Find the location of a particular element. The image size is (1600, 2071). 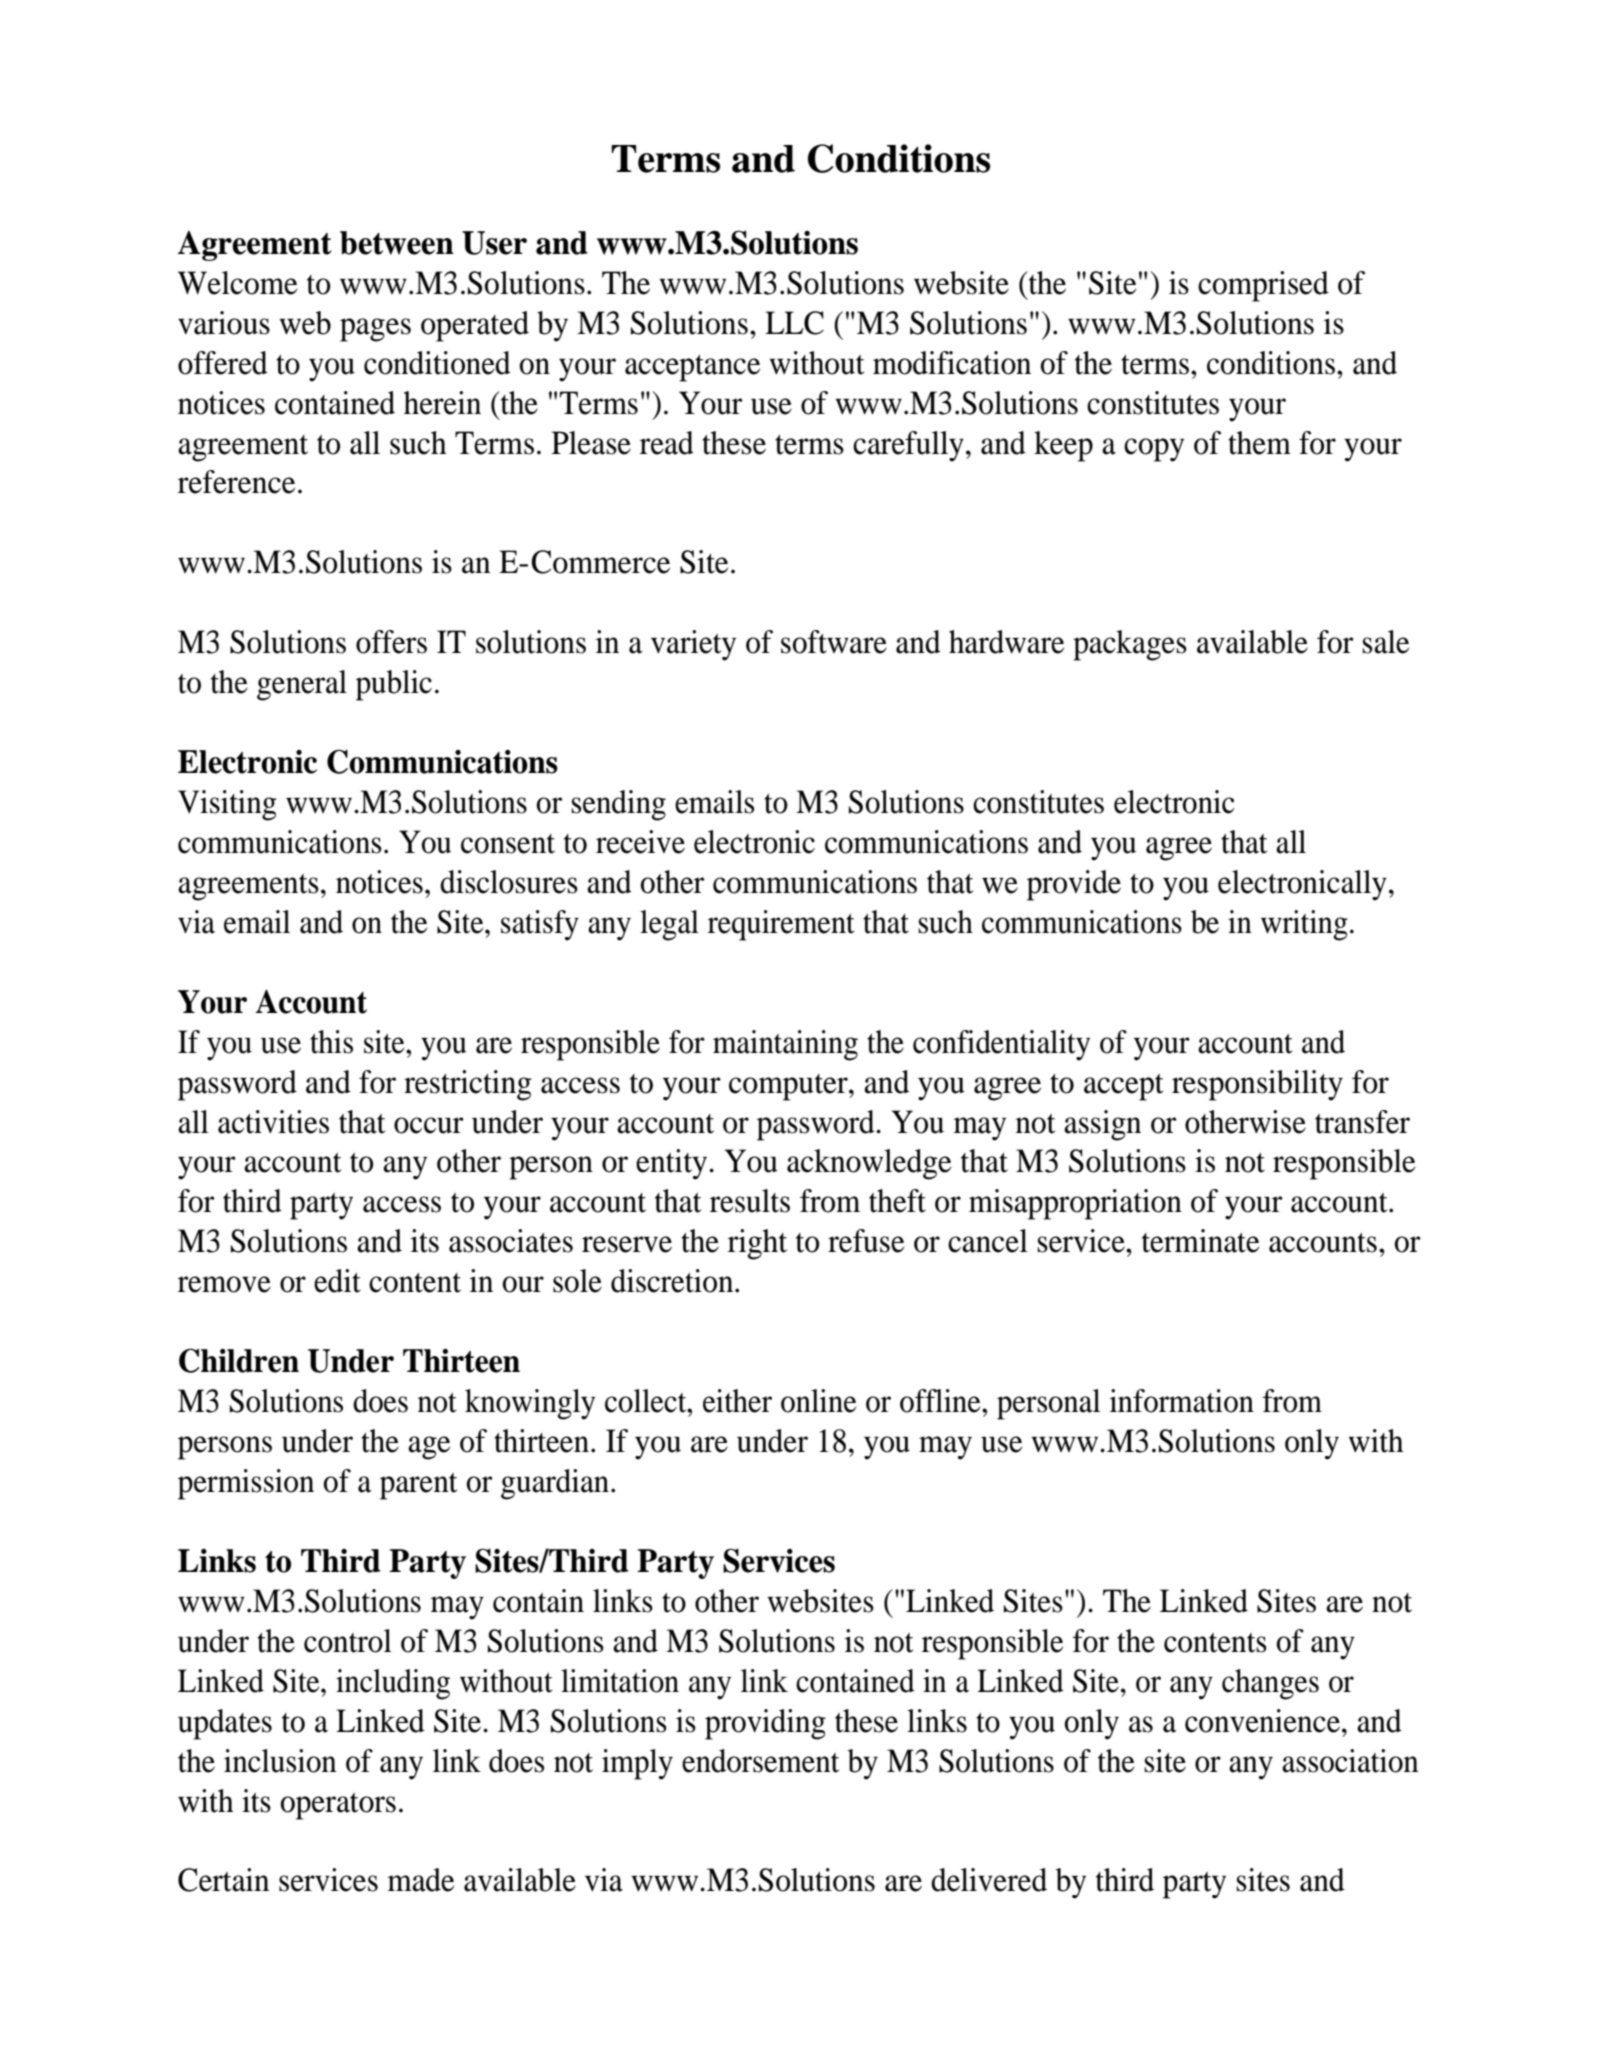

responsibility is located at coordinates (1257, 1085).
